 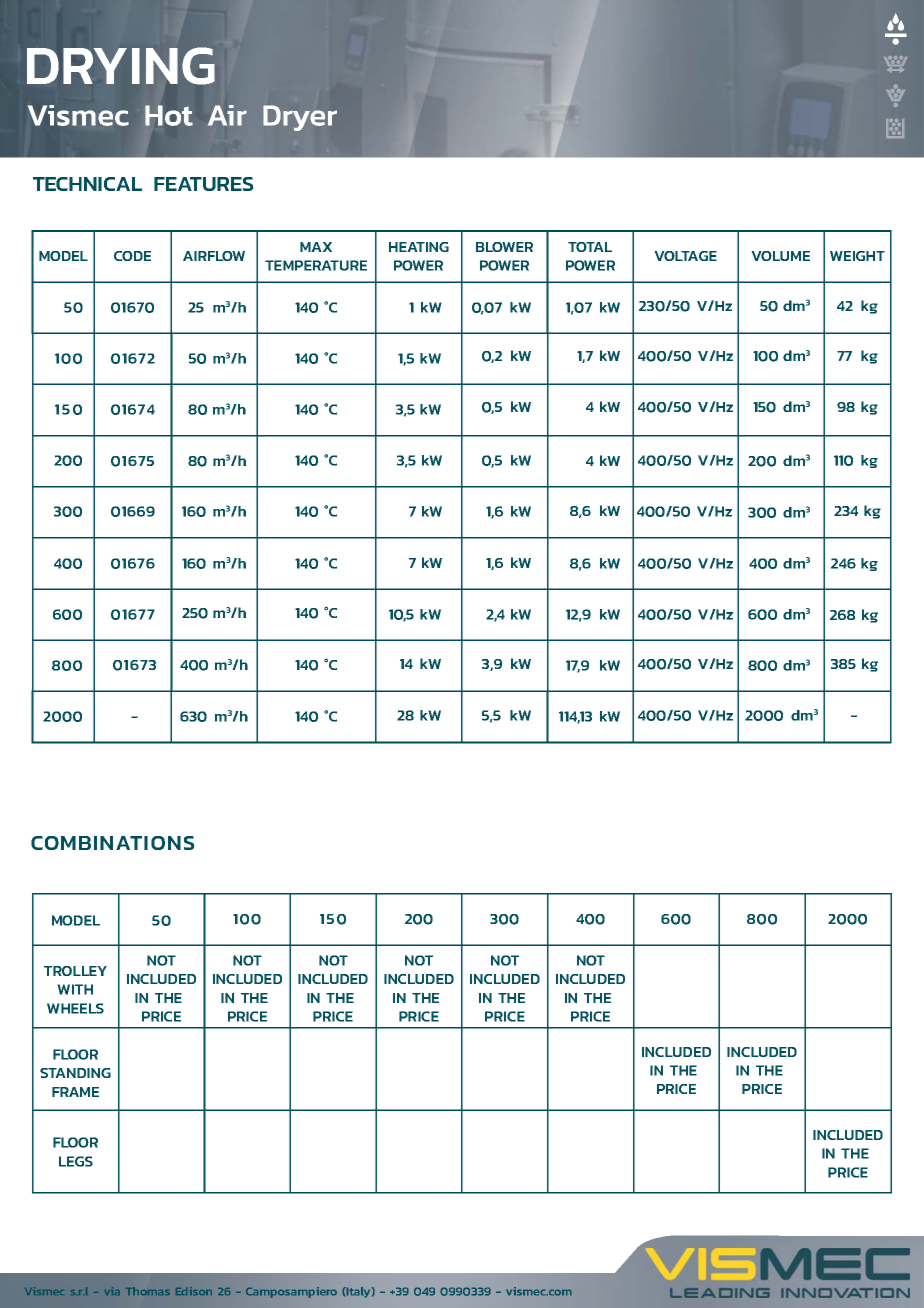 What do you see at coordinates (504, 247) in the screenshot?
I see `BLOWER` at bounding box center [504, 247].
